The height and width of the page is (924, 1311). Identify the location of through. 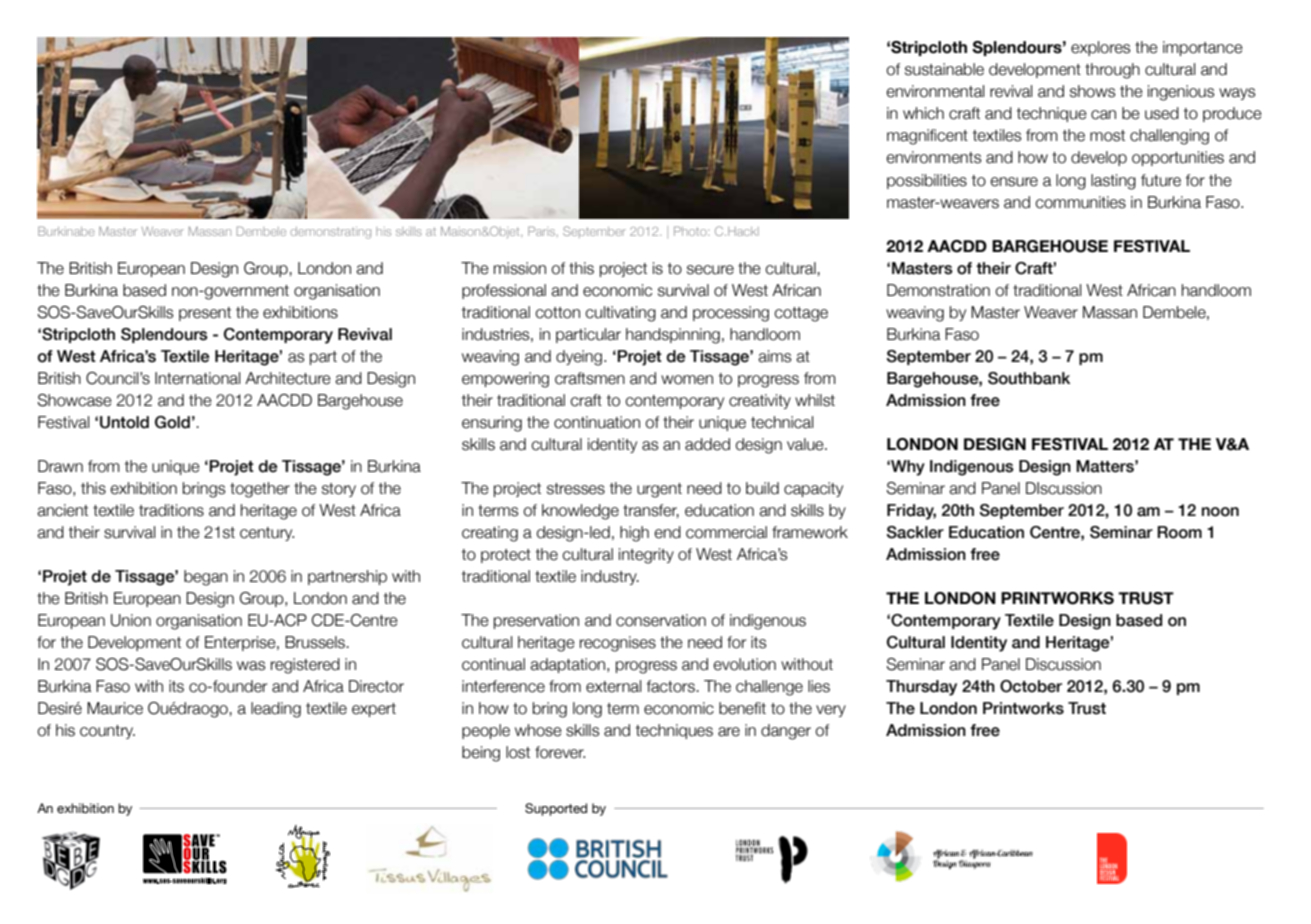
(1112, 71).
